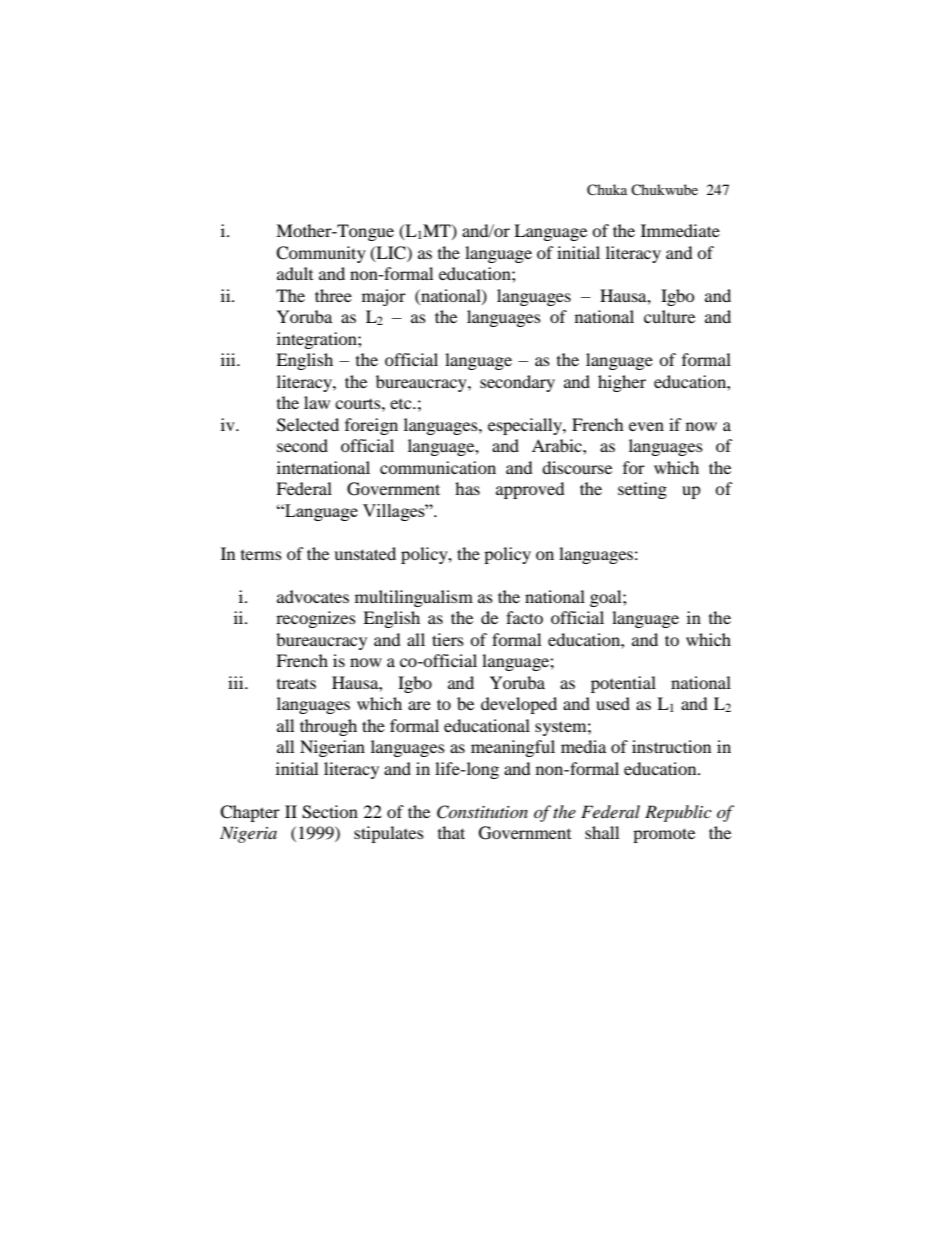 The height and width of the screenshot is (1233, 952). Describe the element at coordinates (607, 598) in the screenshot. I see `goal` at that location.
